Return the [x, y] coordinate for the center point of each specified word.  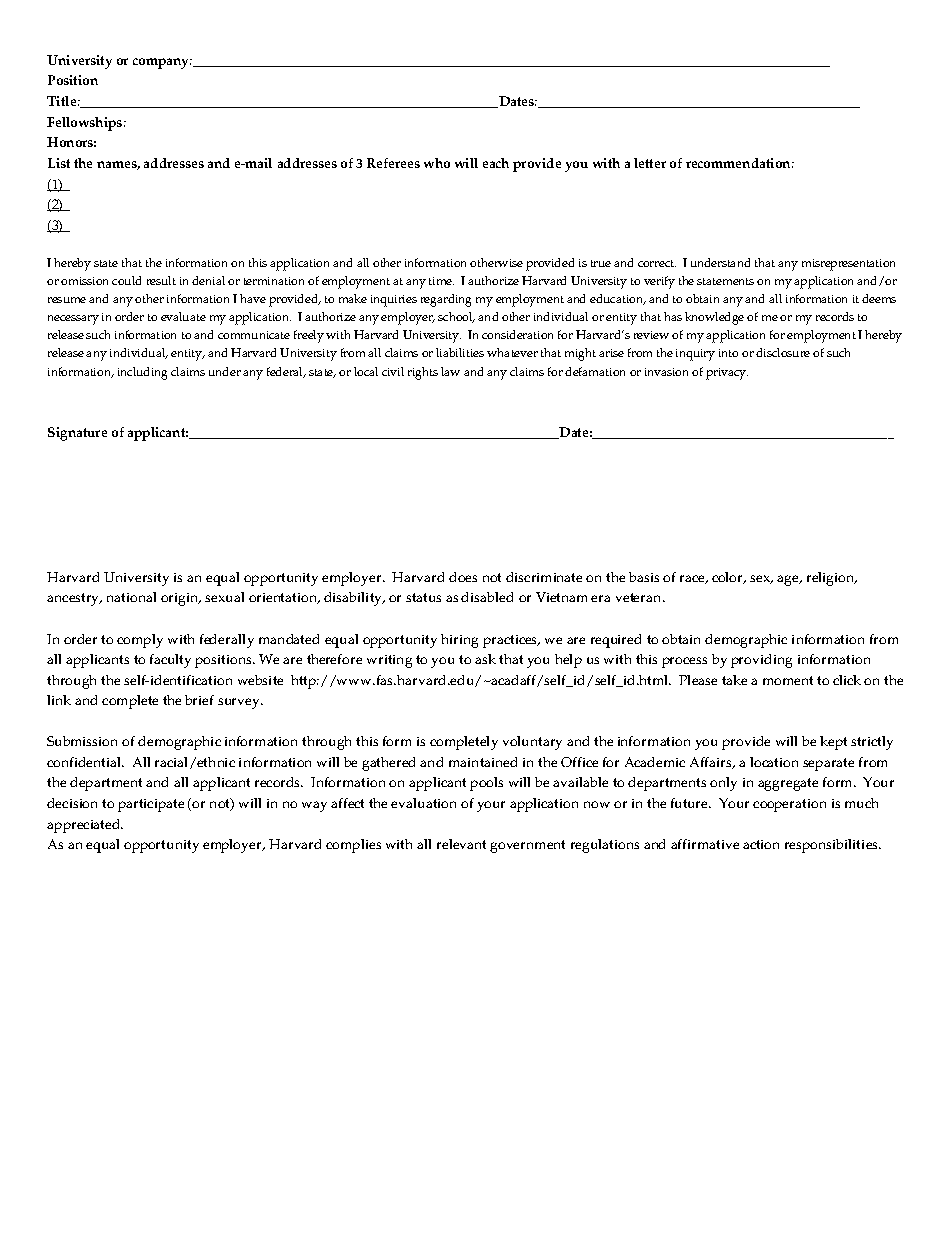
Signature [77, 434]
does [463, 577]
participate [151, 805]
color [728, 578]
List [59, 163]
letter [650, 163]
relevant [461, 844]
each [496, 163]
